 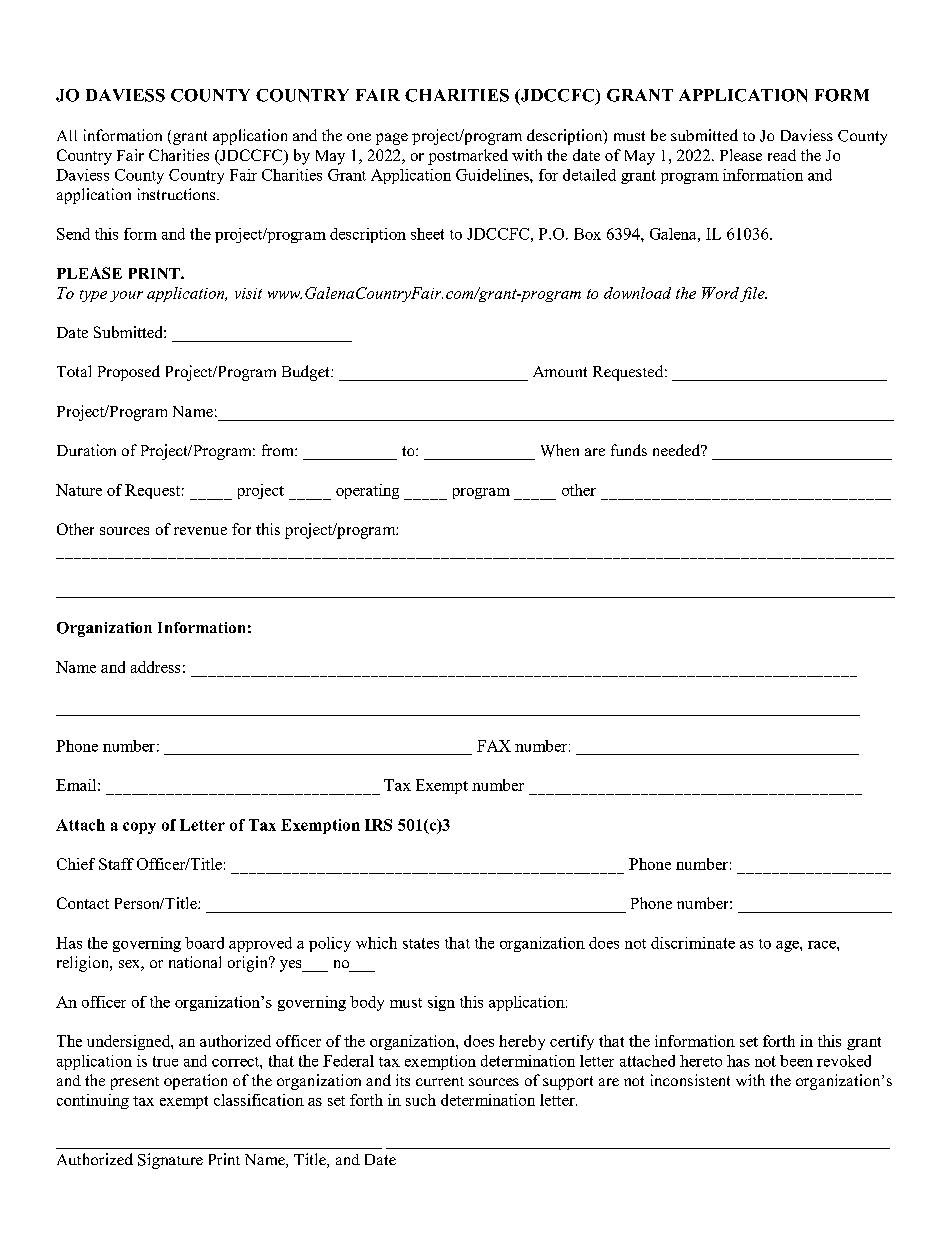 What do you see at coordinates (440, 1081) in the screenshot?
I see `current` at bounding box center [440, 1081].
